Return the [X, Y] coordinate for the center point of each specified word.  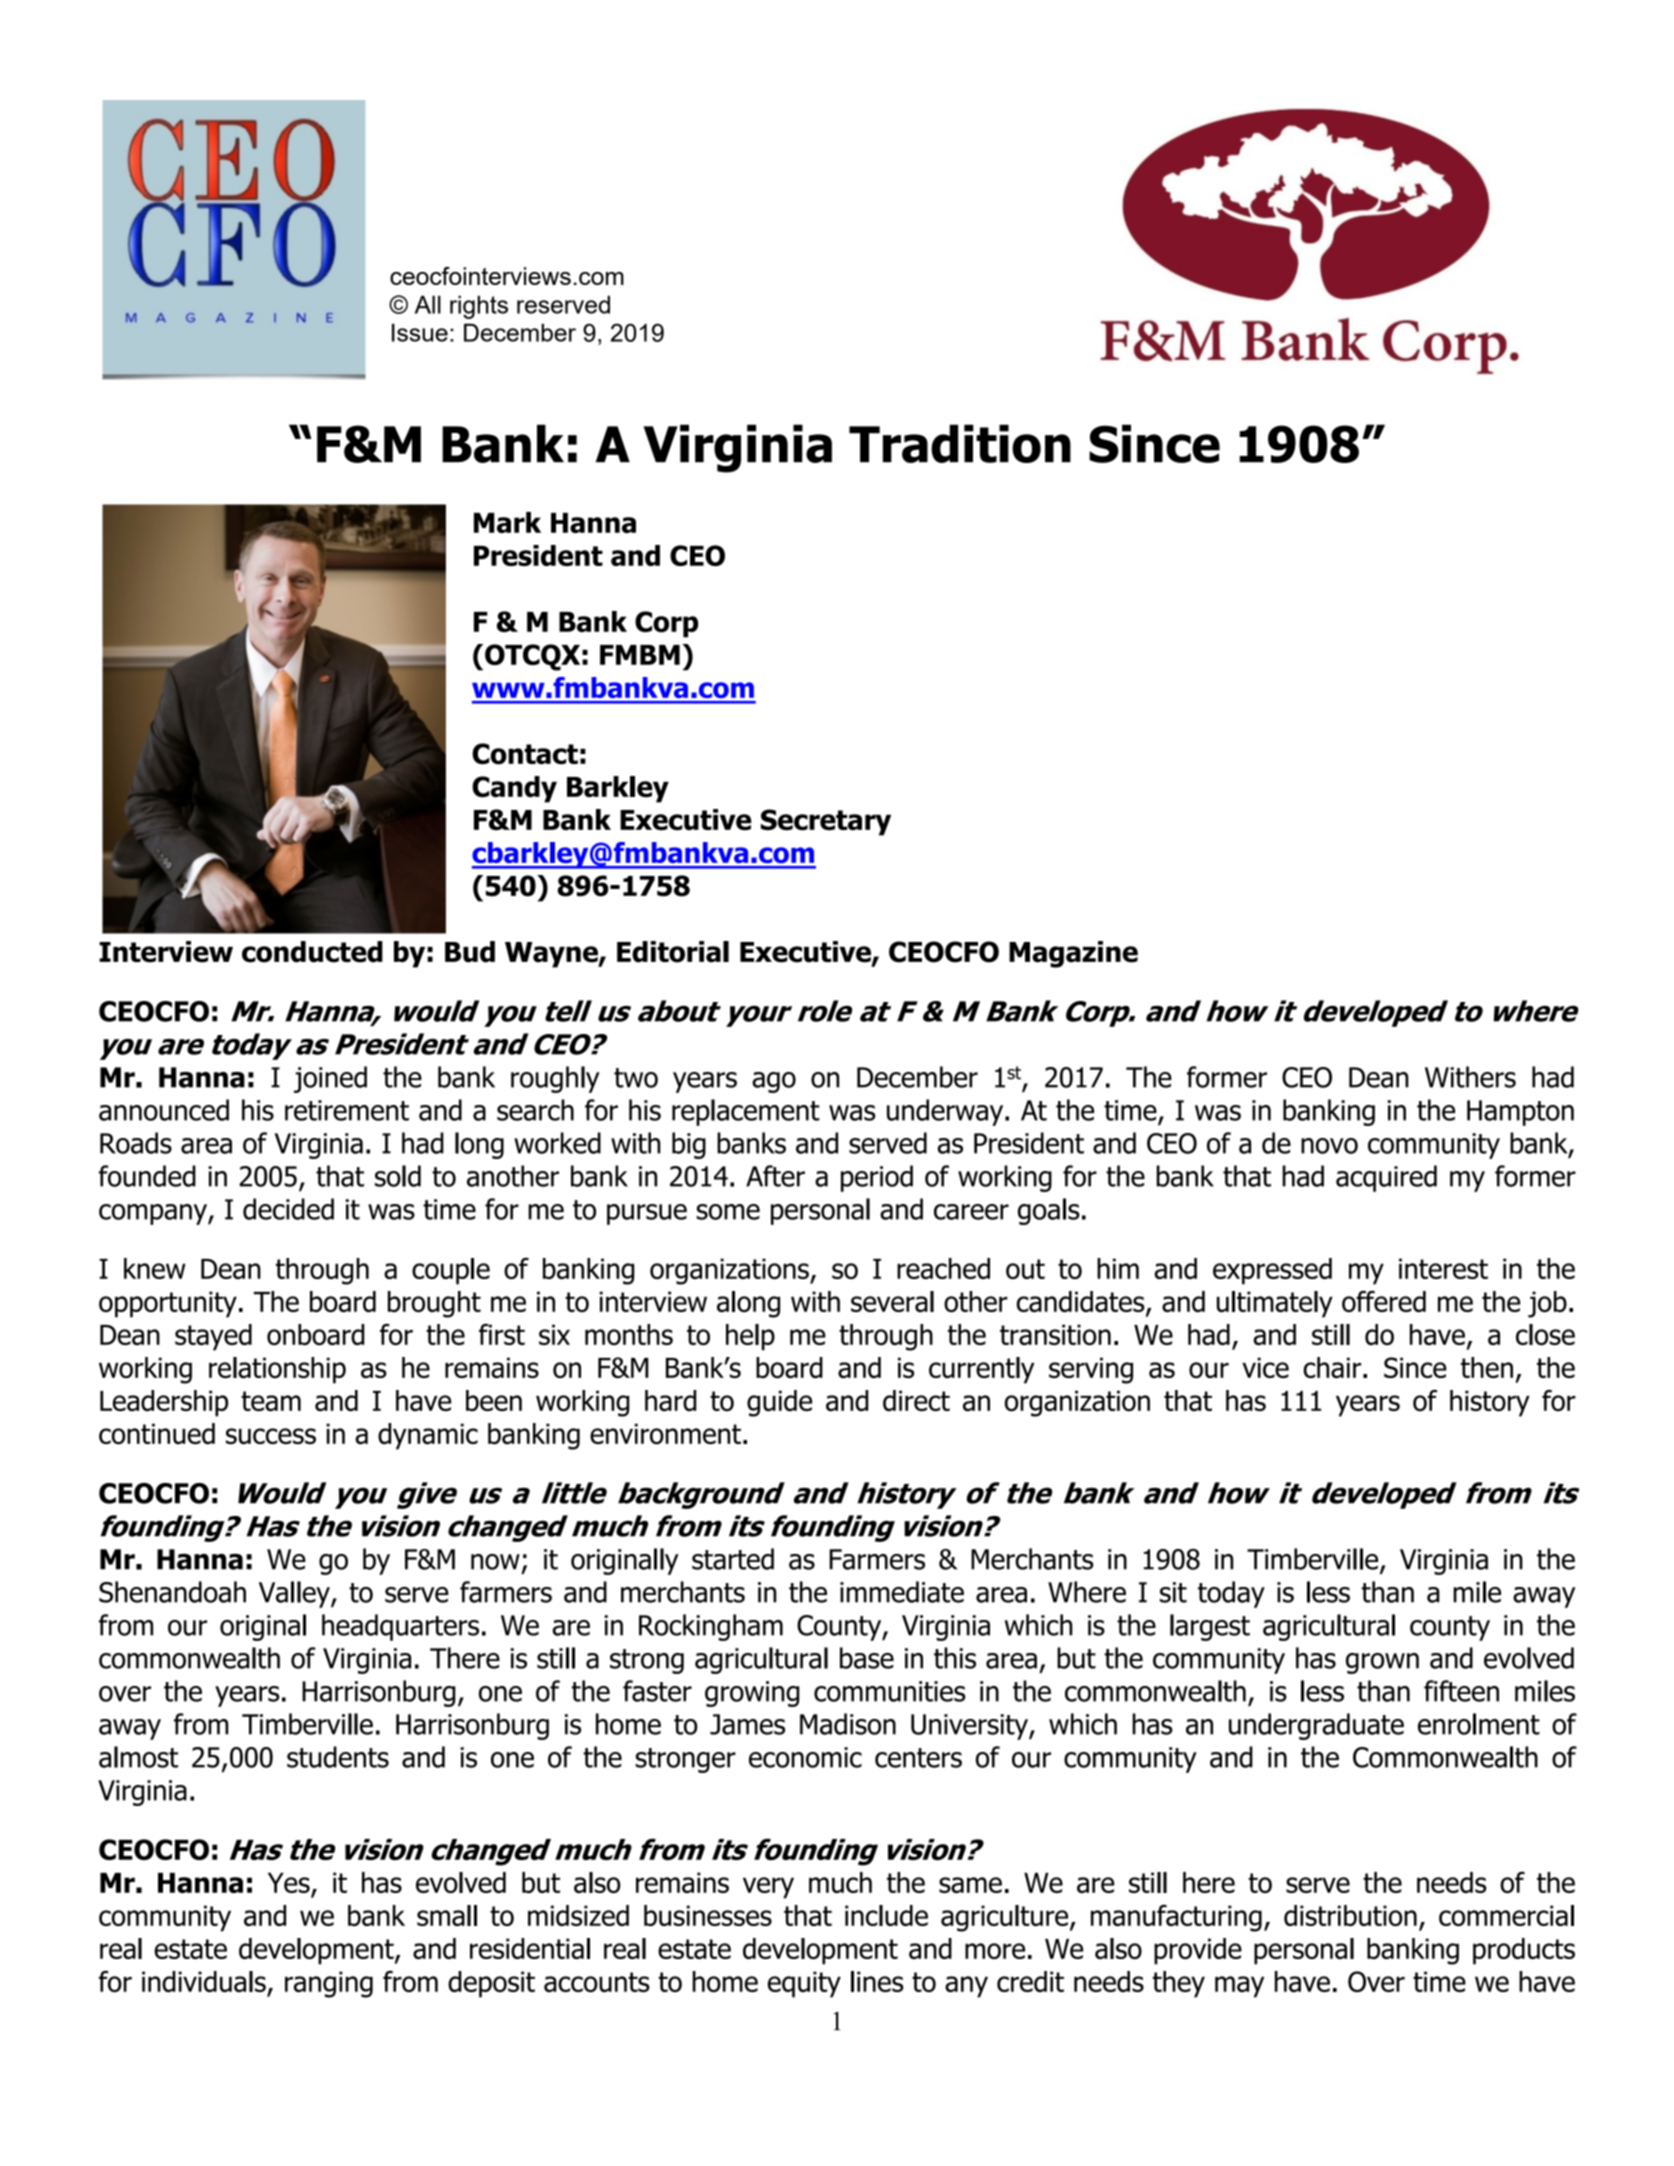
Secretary [826, 822]
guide [779, 1403]
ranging [329, 1984]
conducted [312, 952]
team [271, 1401]
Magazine [1073, 954]
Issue [420, 332]
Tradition [960, 443]
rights [479, 307]
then [1487, 1367]
